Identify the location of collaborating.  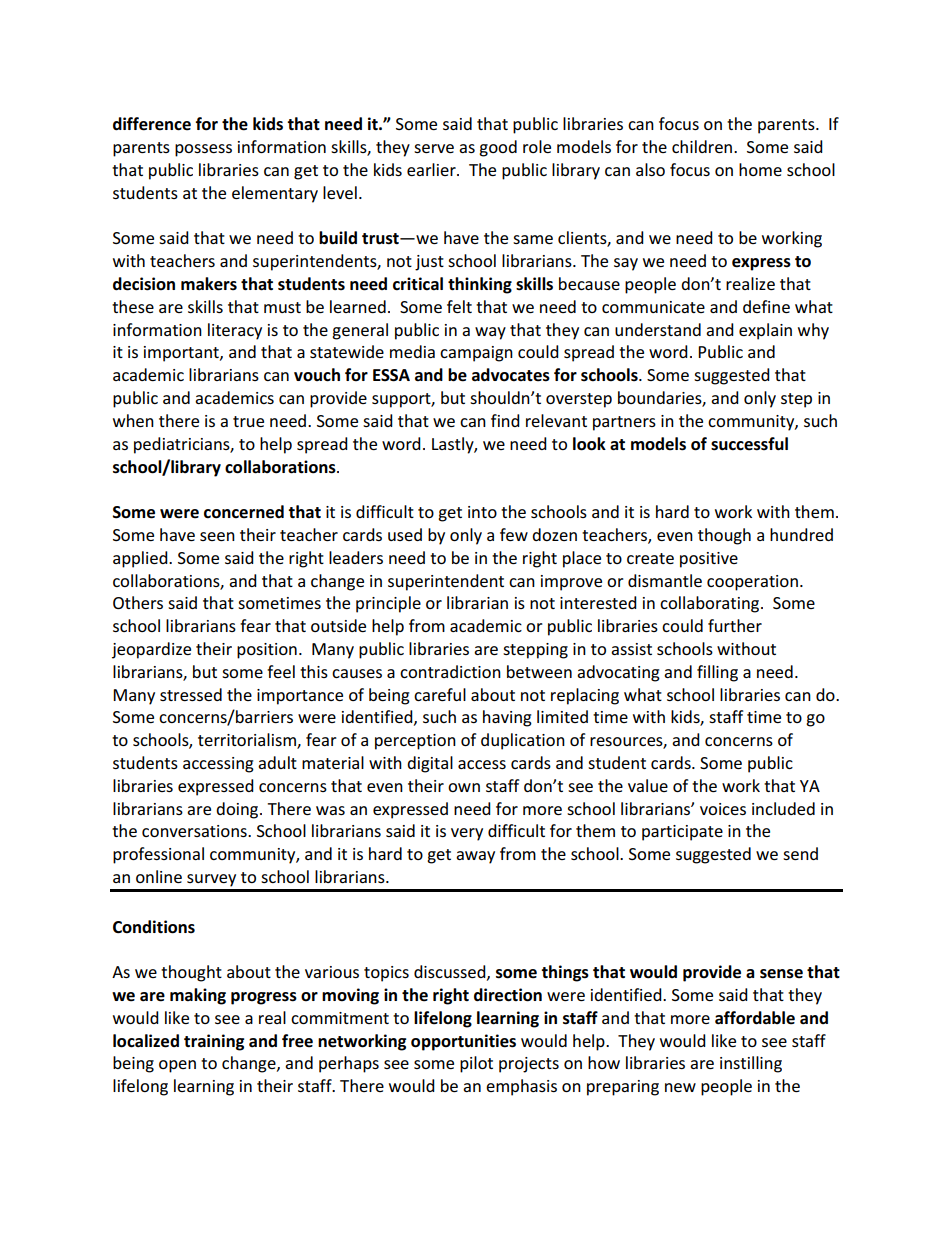
(711, 604).
